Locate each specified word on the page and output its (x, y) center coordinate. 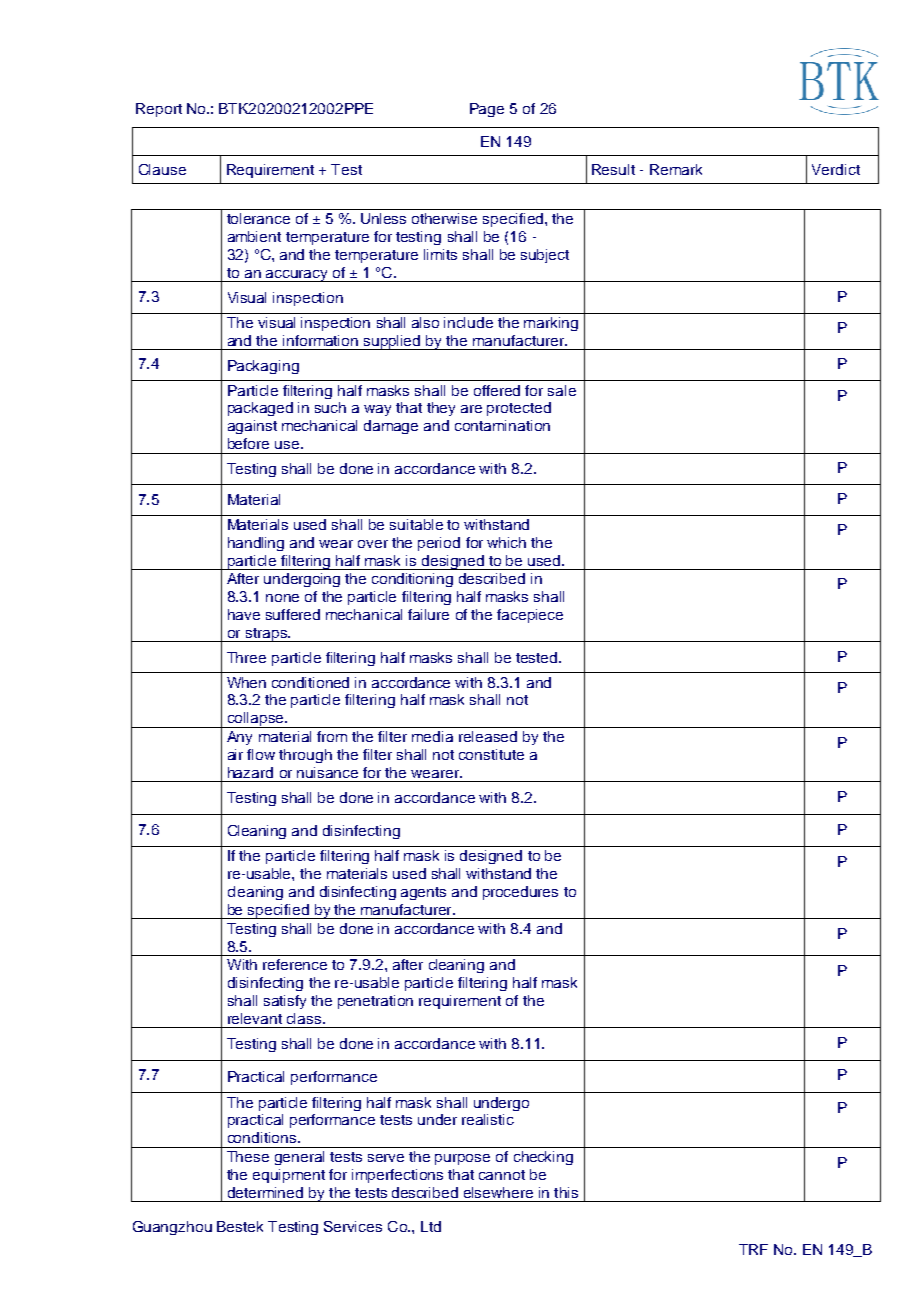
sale (562, 390)
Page (487, 110)
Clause (162, 169)
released (488, 736)
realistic (488, 1119)
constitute (491, 754)
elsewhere (498, 1192)
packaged (260, 409)
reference (295, 964)
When (246, 682)
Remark (676, 169)
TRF (753, 1249)
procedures (520, 893)
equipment (289, 1176)
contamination (502, 425)
